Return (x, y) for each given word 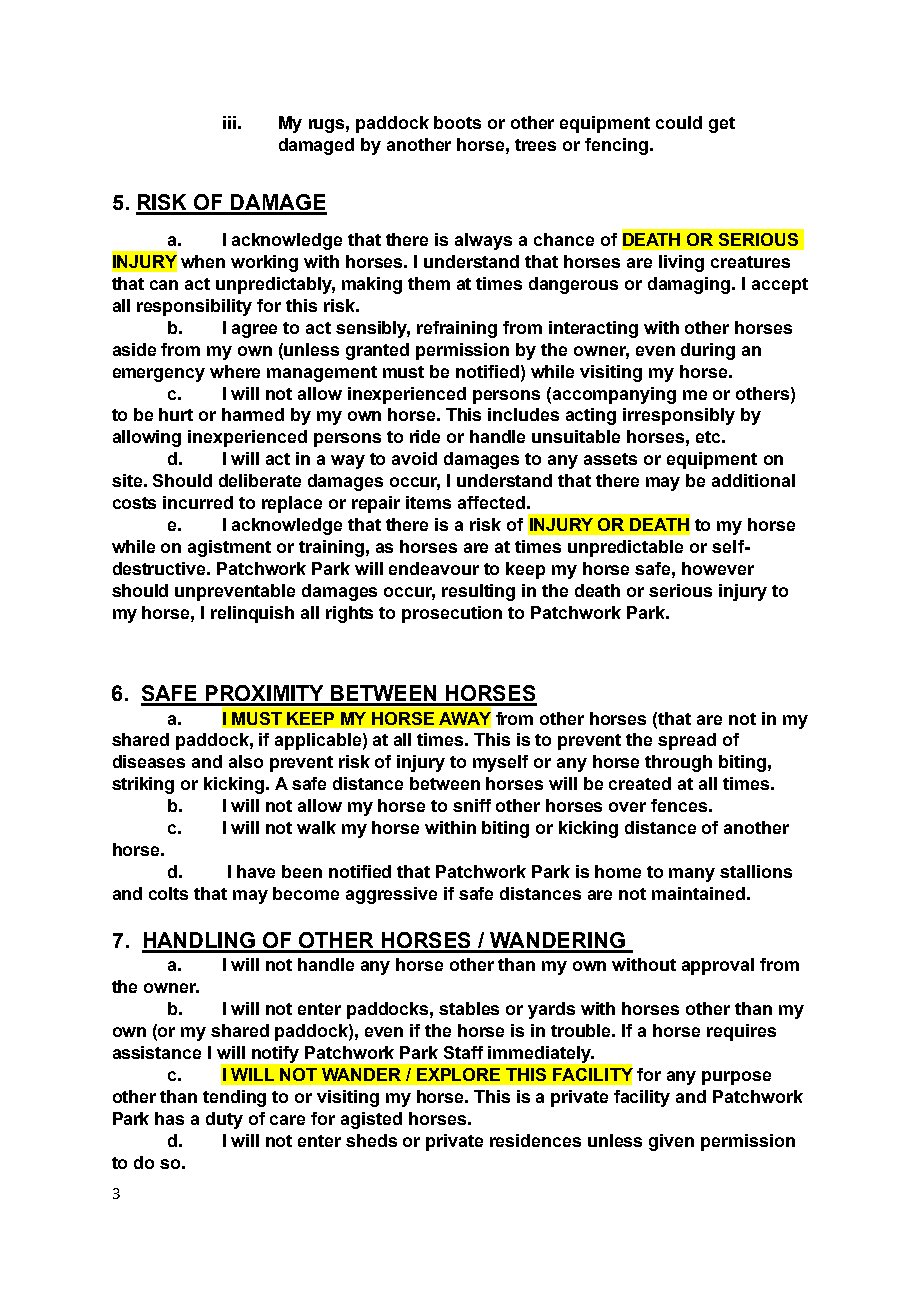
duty (224, 1120)
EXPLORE (458, 1074)
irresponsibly (679, 416)
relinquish (252, 614)
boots (457, 122)
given (671, 1142)
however (718, 568)
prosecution (452, 614)
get (722, 125)
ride (425, 436)
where (235, 371)
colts (168, 893)
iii (229, 122)
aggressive (391, 895)
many (692, 875)
